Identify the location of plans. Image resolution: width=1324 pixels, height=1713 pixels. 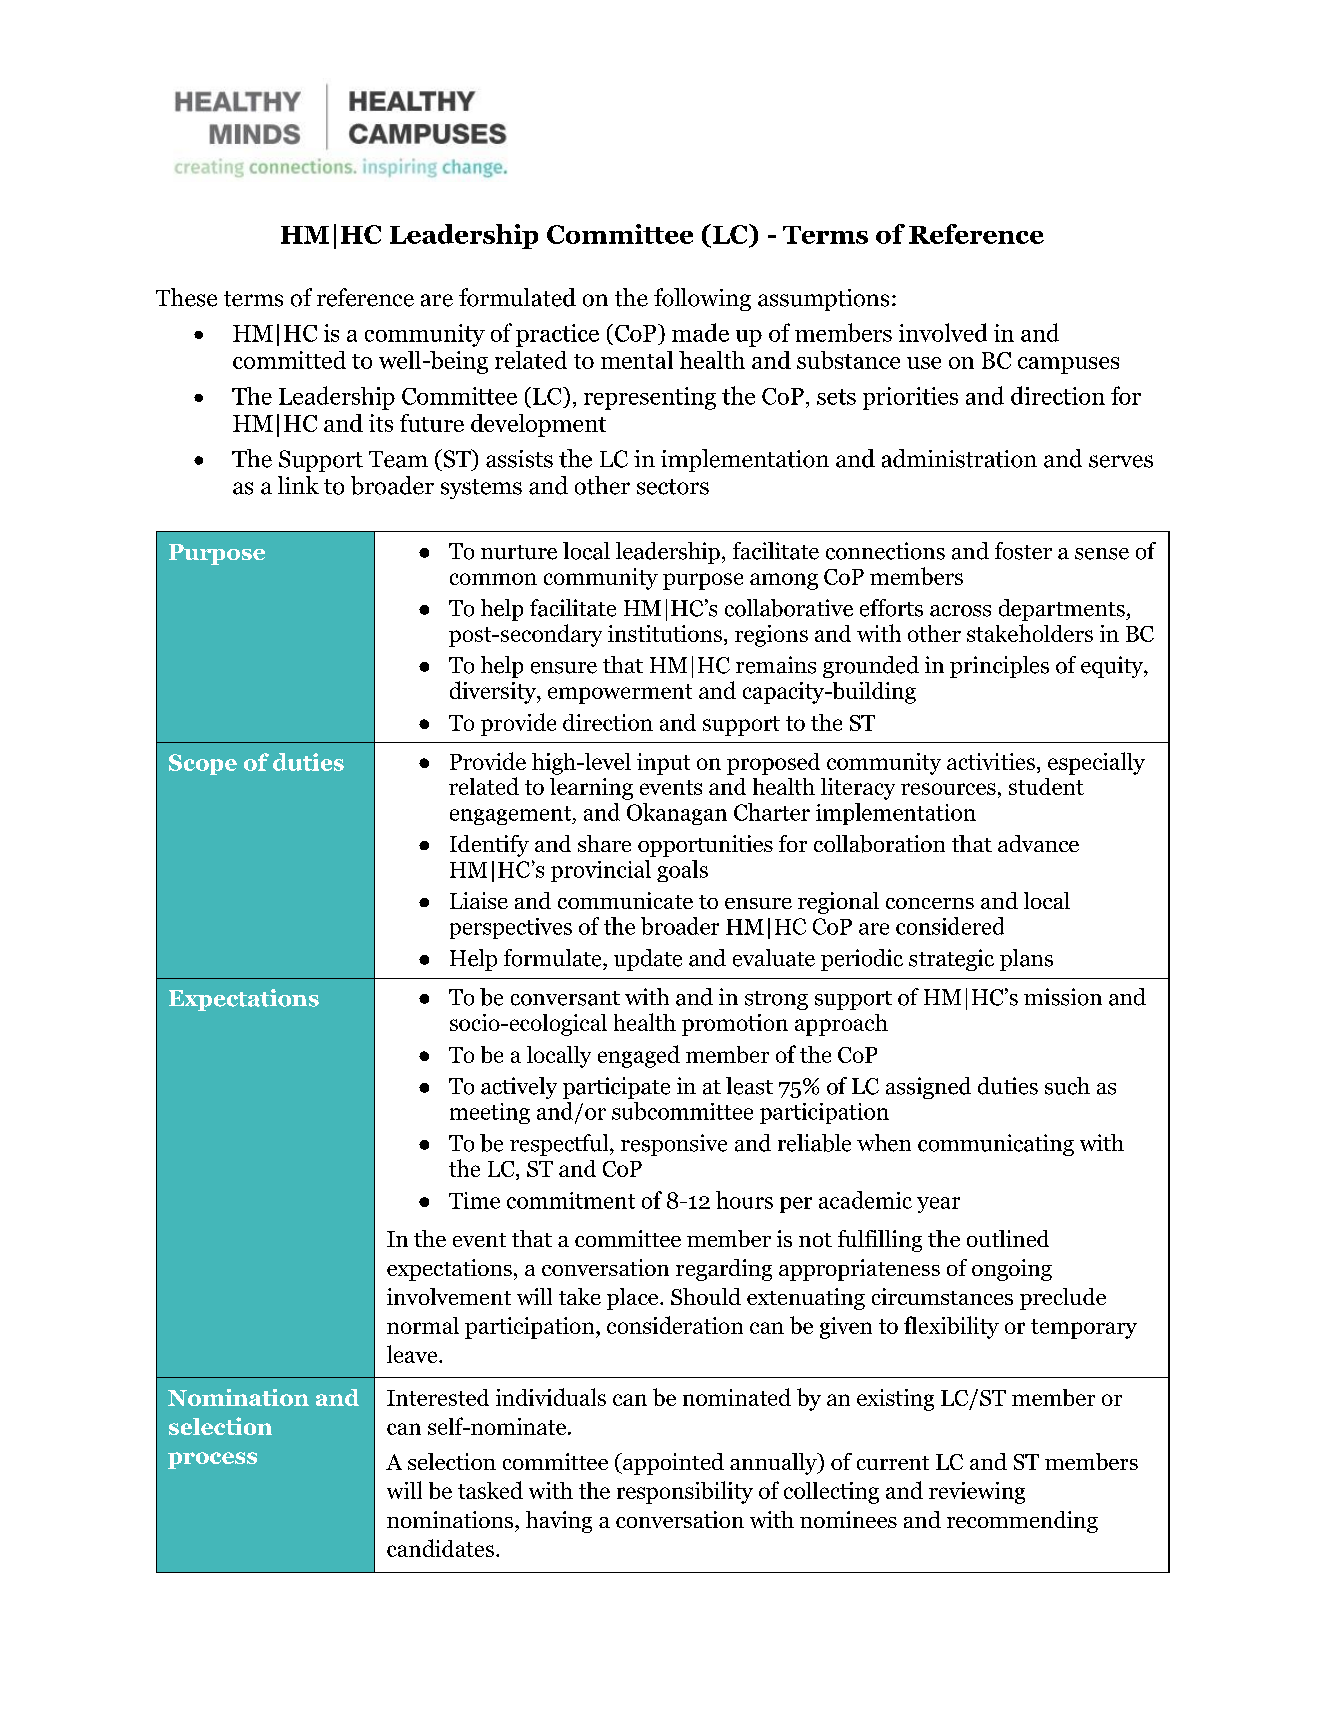
(1026, 960).
